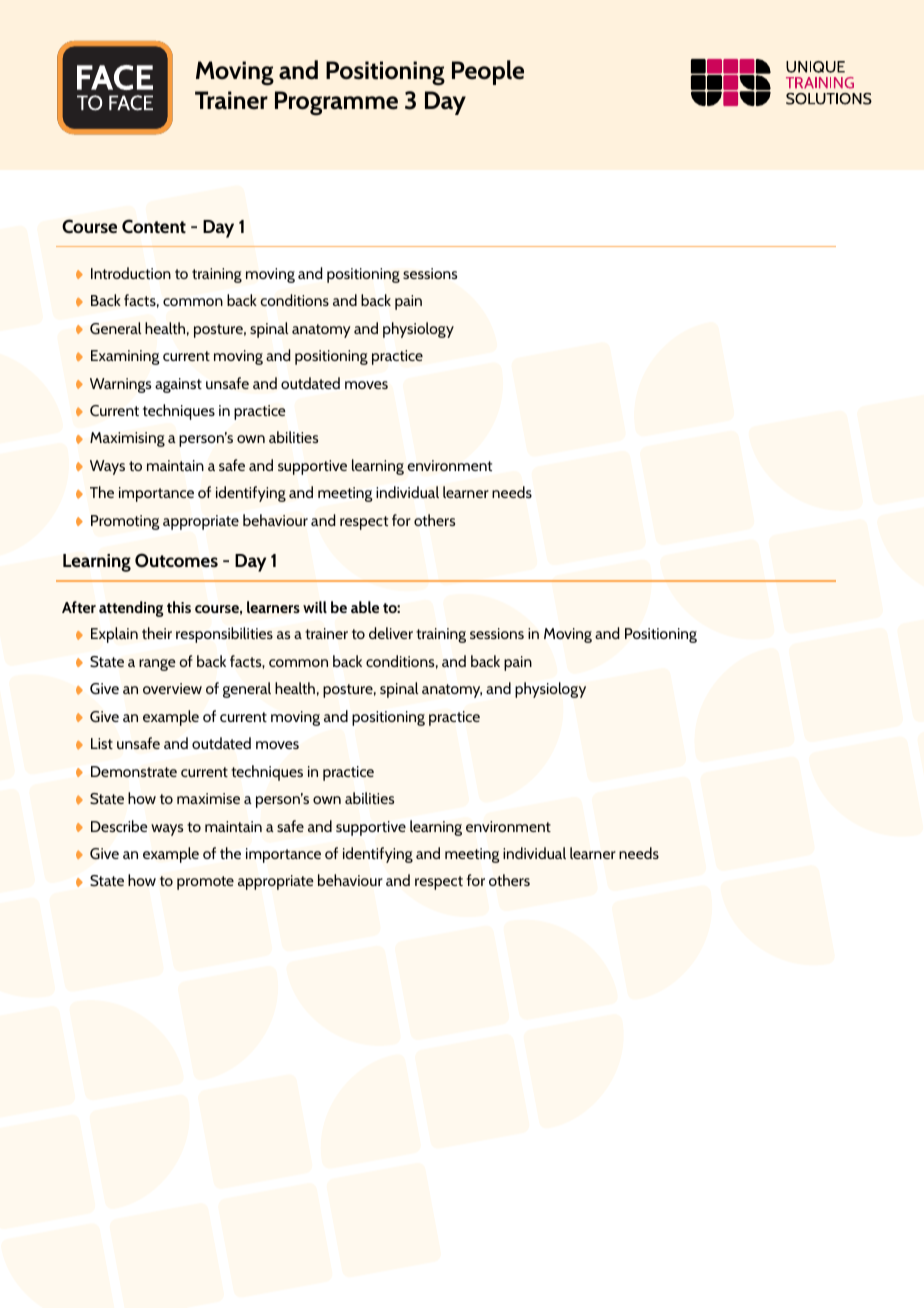 The width and height of the document is (924, 1308). What do you see at coordinates (125, 357) in the document?
I see `Examining` at bounding box center [125, 357].
